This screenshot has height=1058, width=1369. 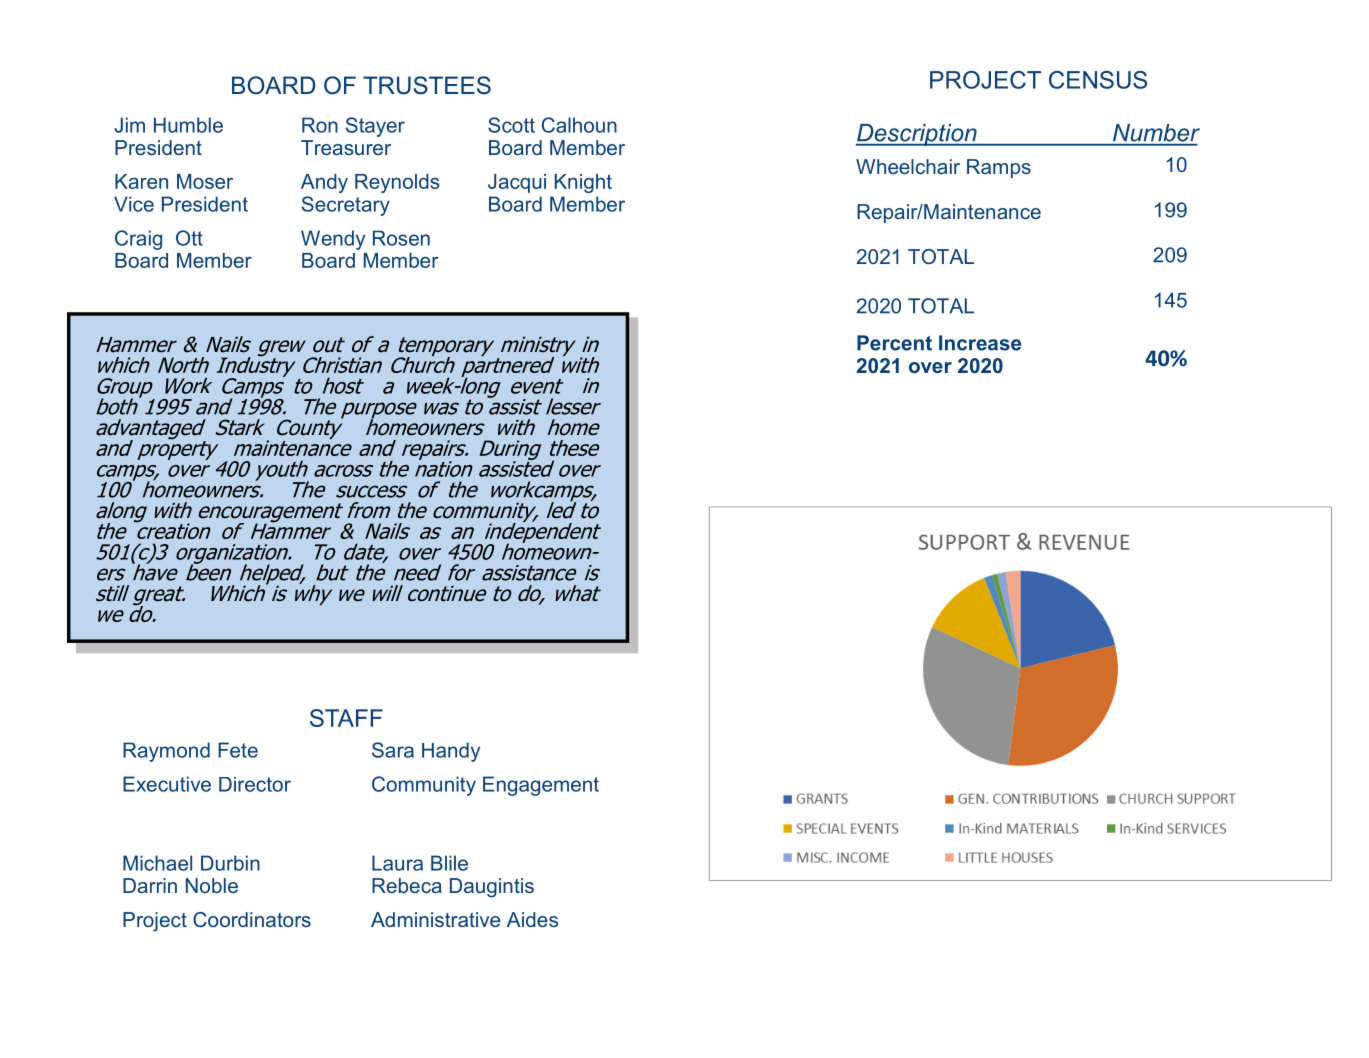 What do you see at coordinates (238, 750) in the screenshot?
I see `Fete` at bounding box center [238, 750].
